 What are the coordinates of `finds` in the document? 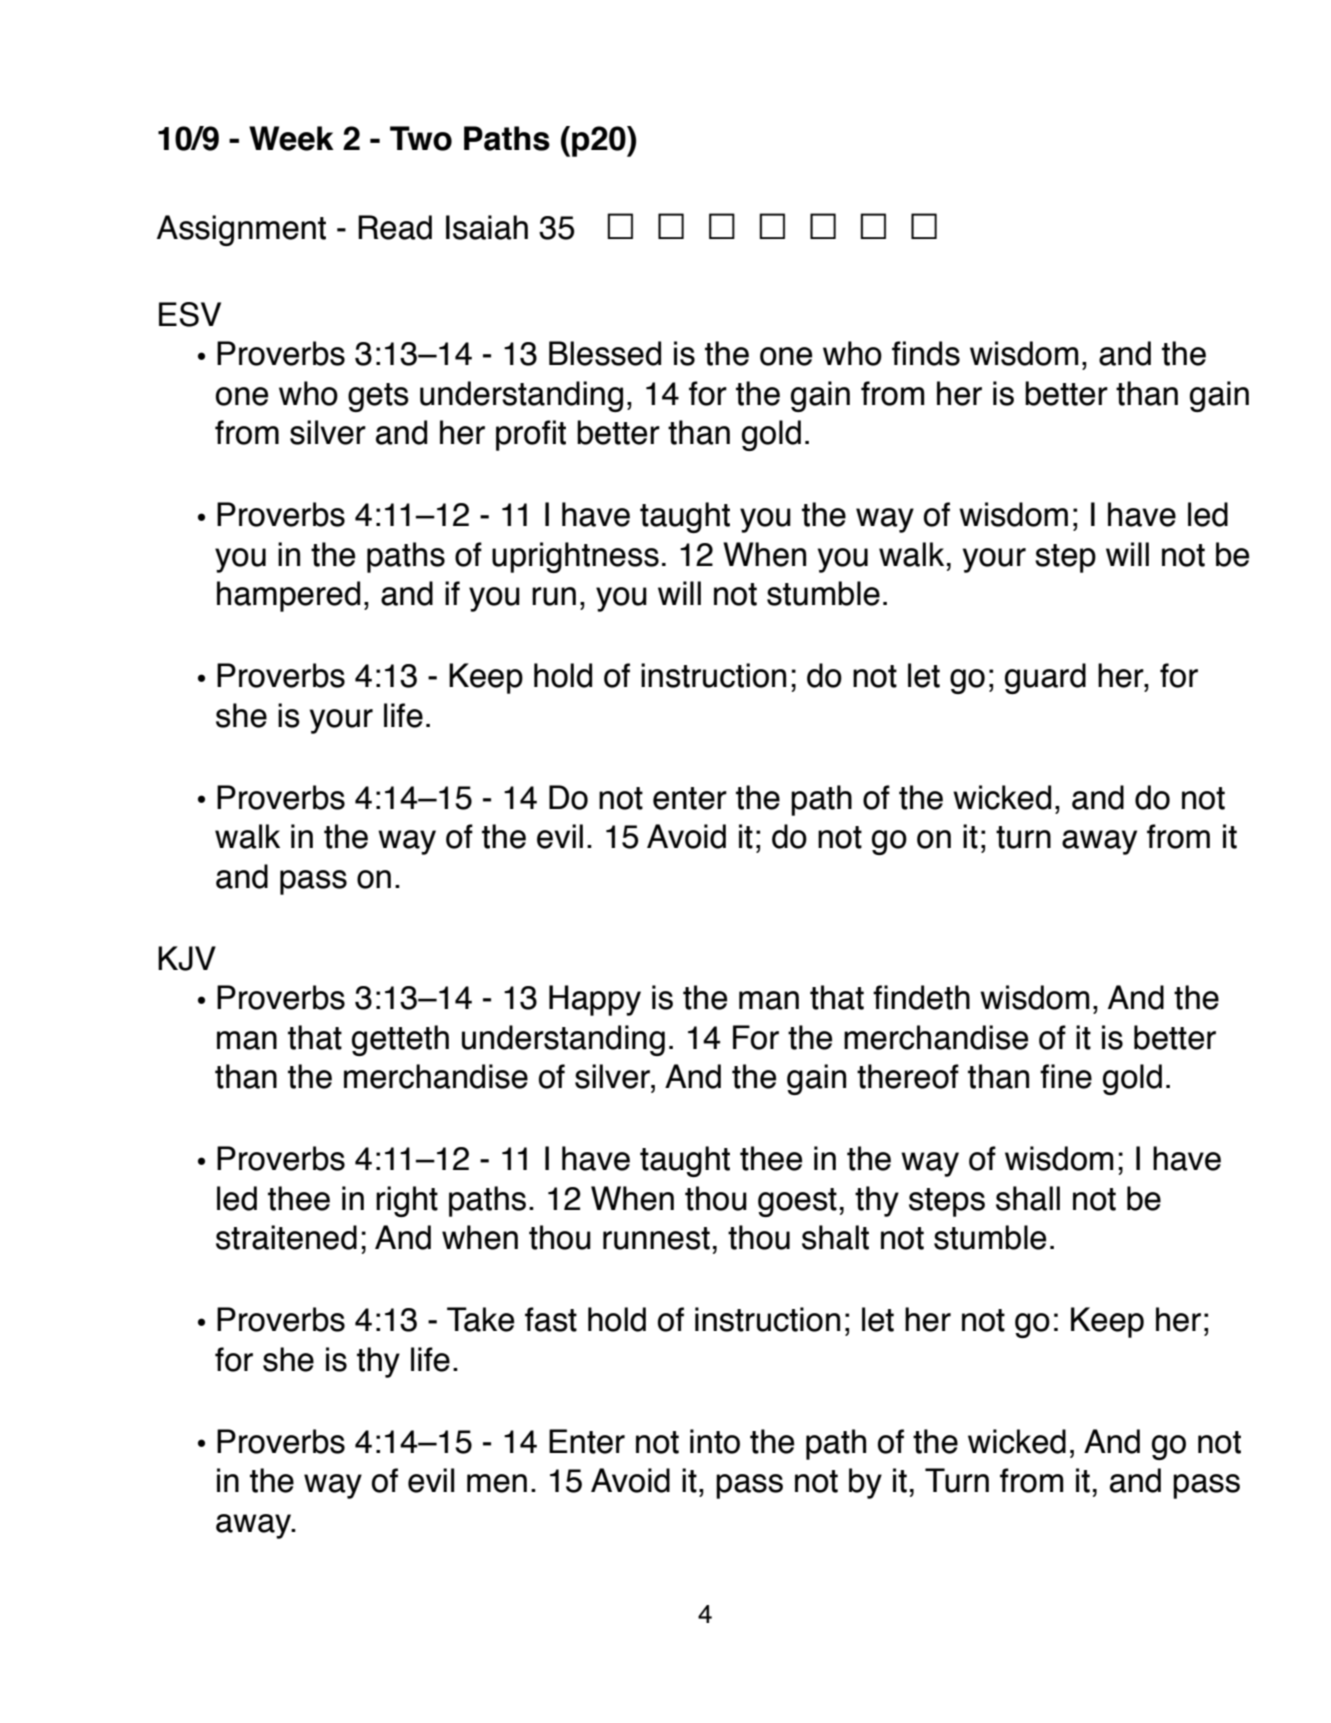 It's located at (926, 353).
